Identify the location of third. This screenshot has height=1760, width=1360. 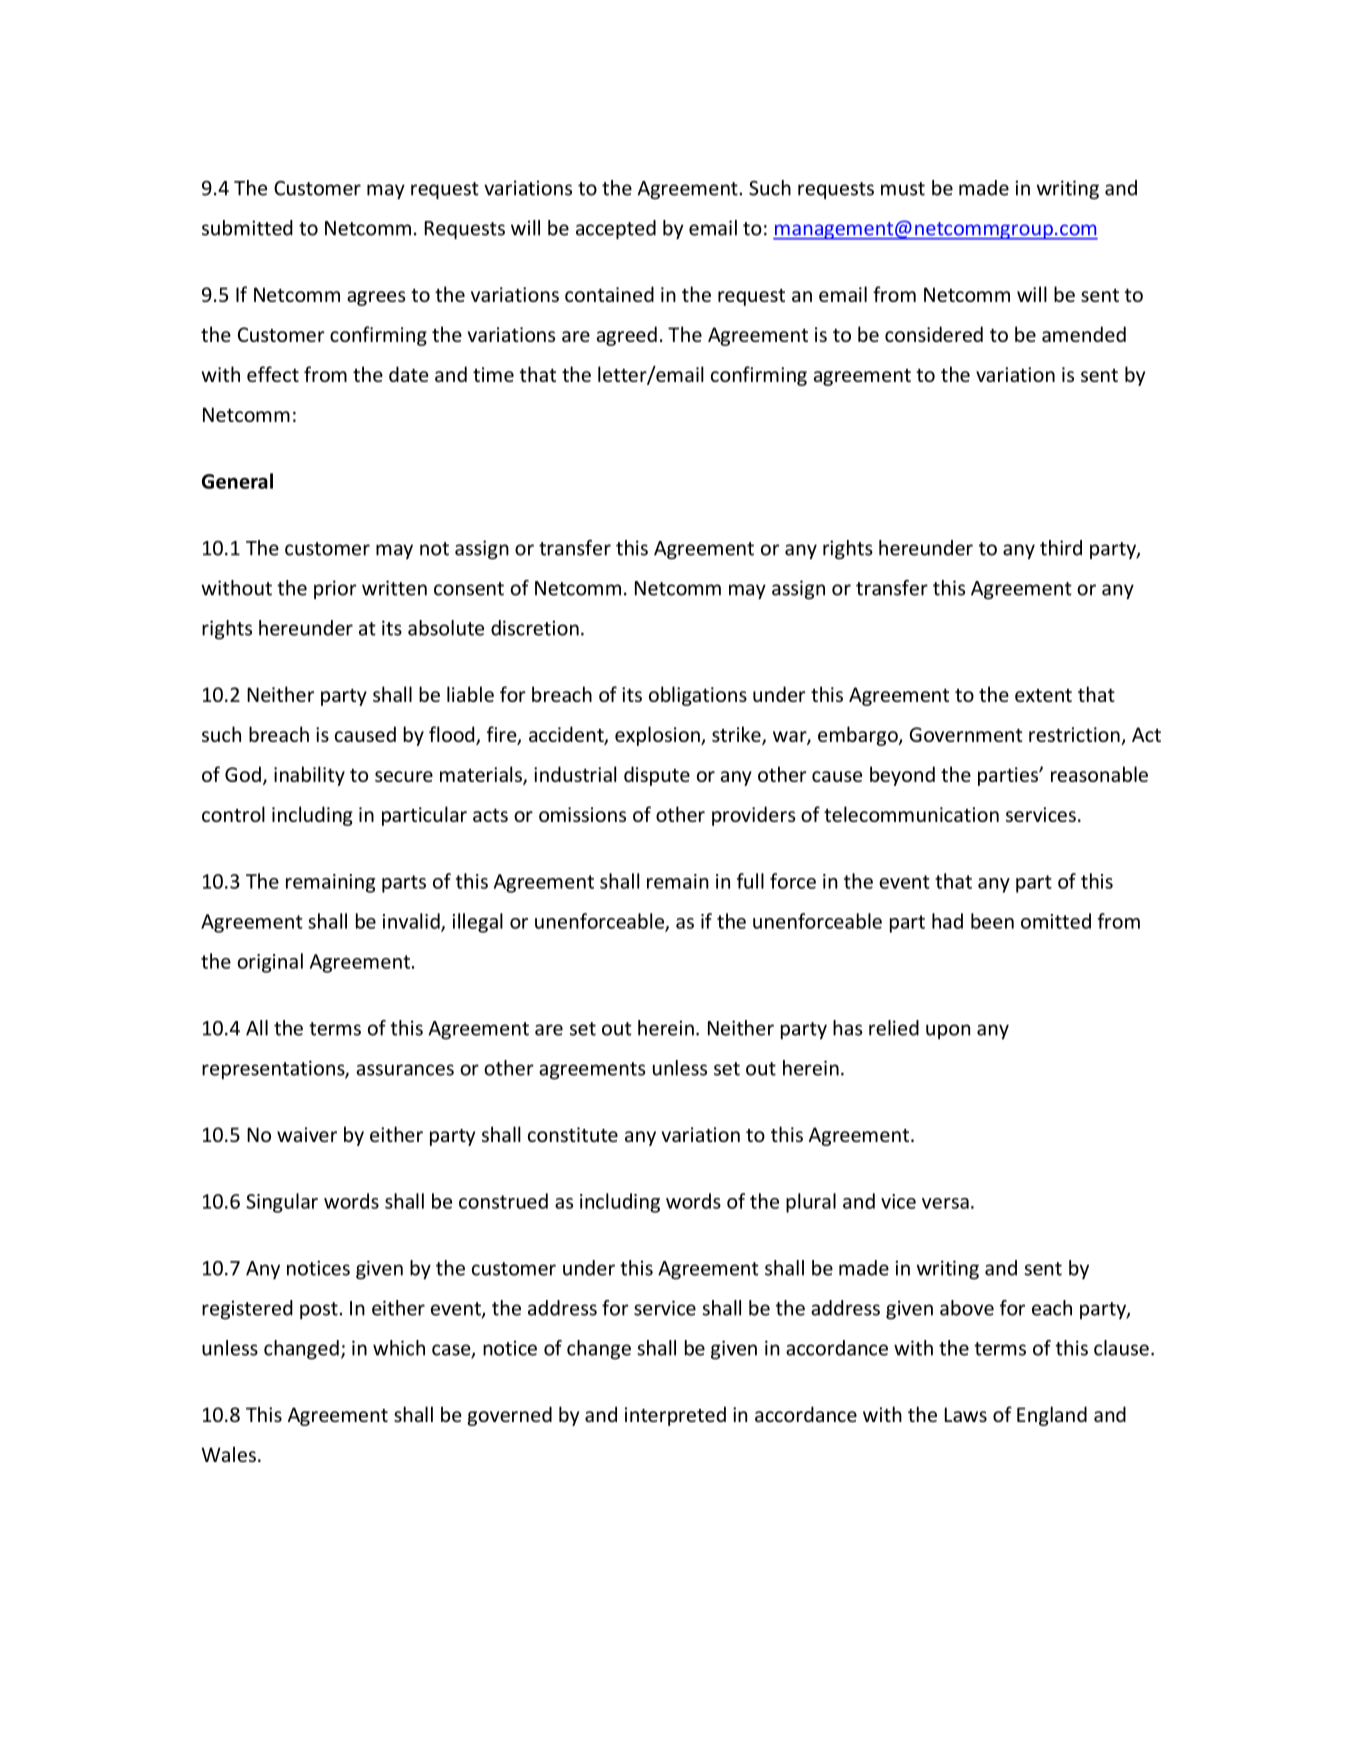
(1061, 548).
